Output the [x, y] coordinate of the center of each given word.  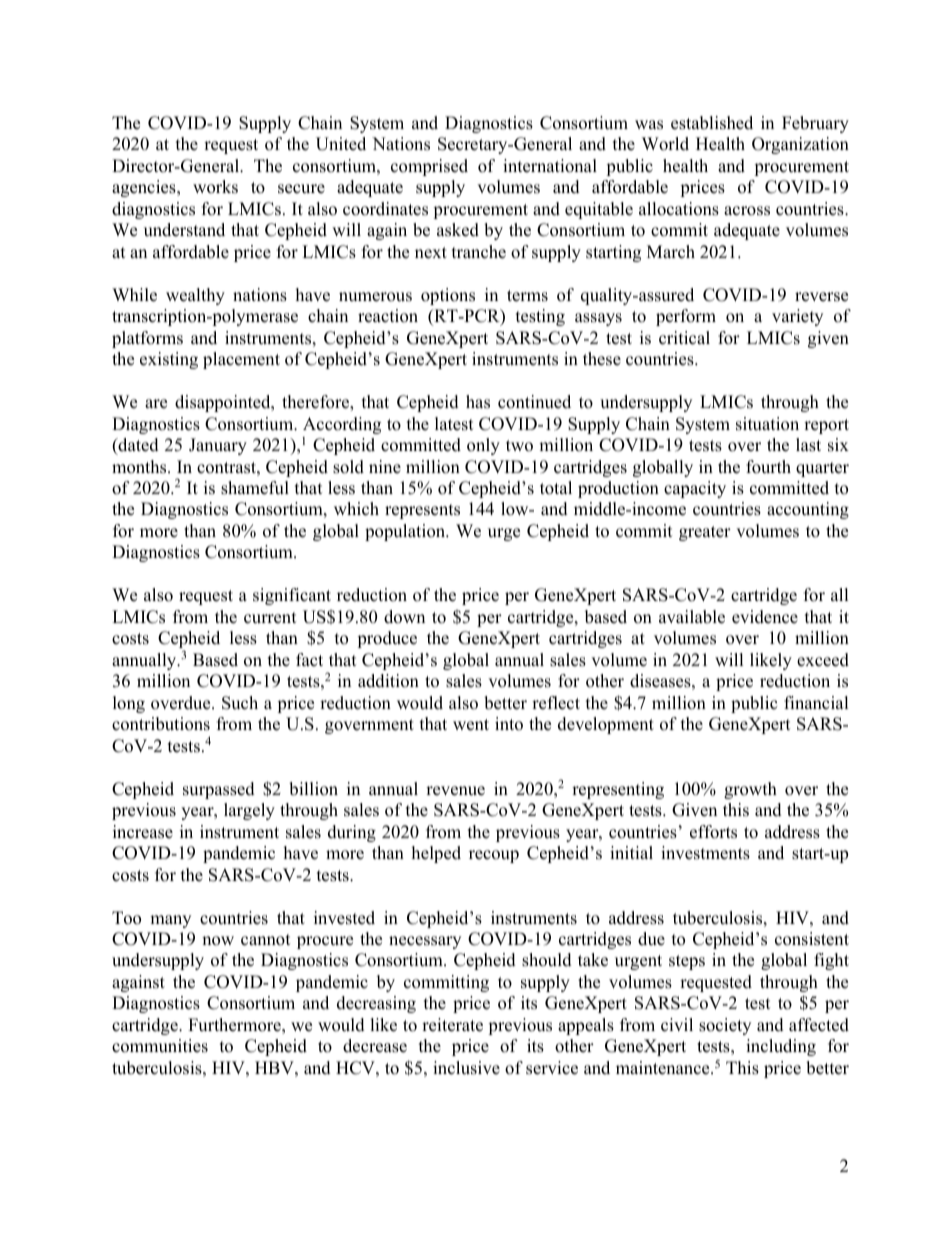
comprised [429, 167]
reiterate [452, 1025]
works [215, 187]
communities [160, 1046]
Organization [800, 145]
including [781, 1047]
